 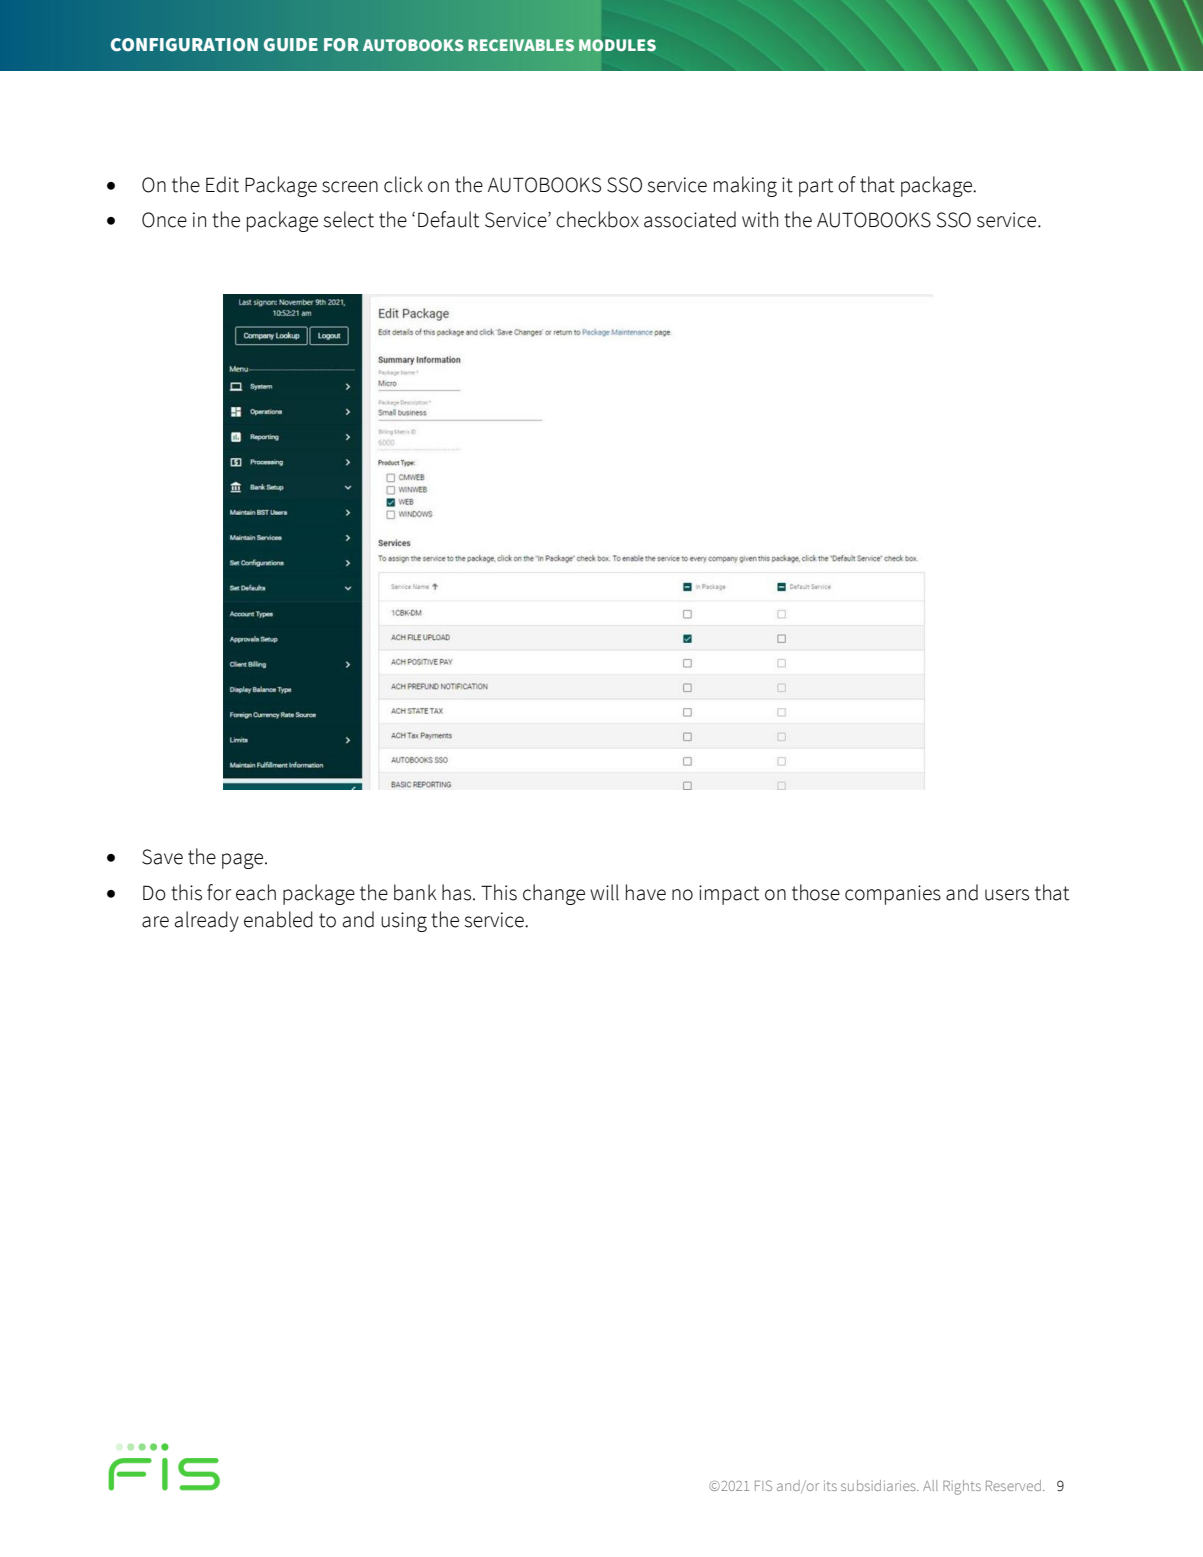 I want to click on FIS, so click(x=763, y=1485).
